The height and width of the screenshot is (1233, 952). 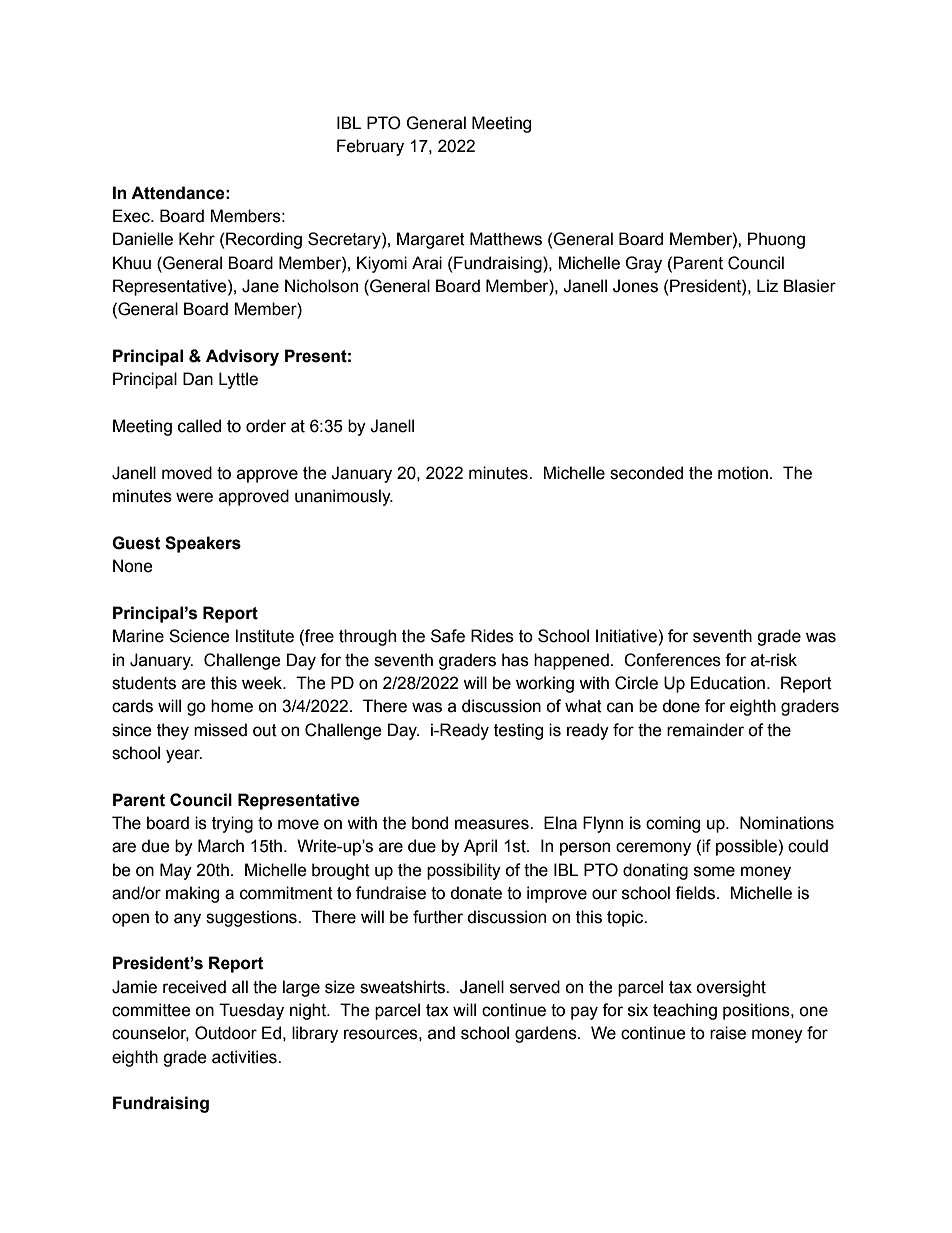 What do you see at coordinates (643, 264) in the screenshot?
I see `Gray` at bounding box center [643, 264].
